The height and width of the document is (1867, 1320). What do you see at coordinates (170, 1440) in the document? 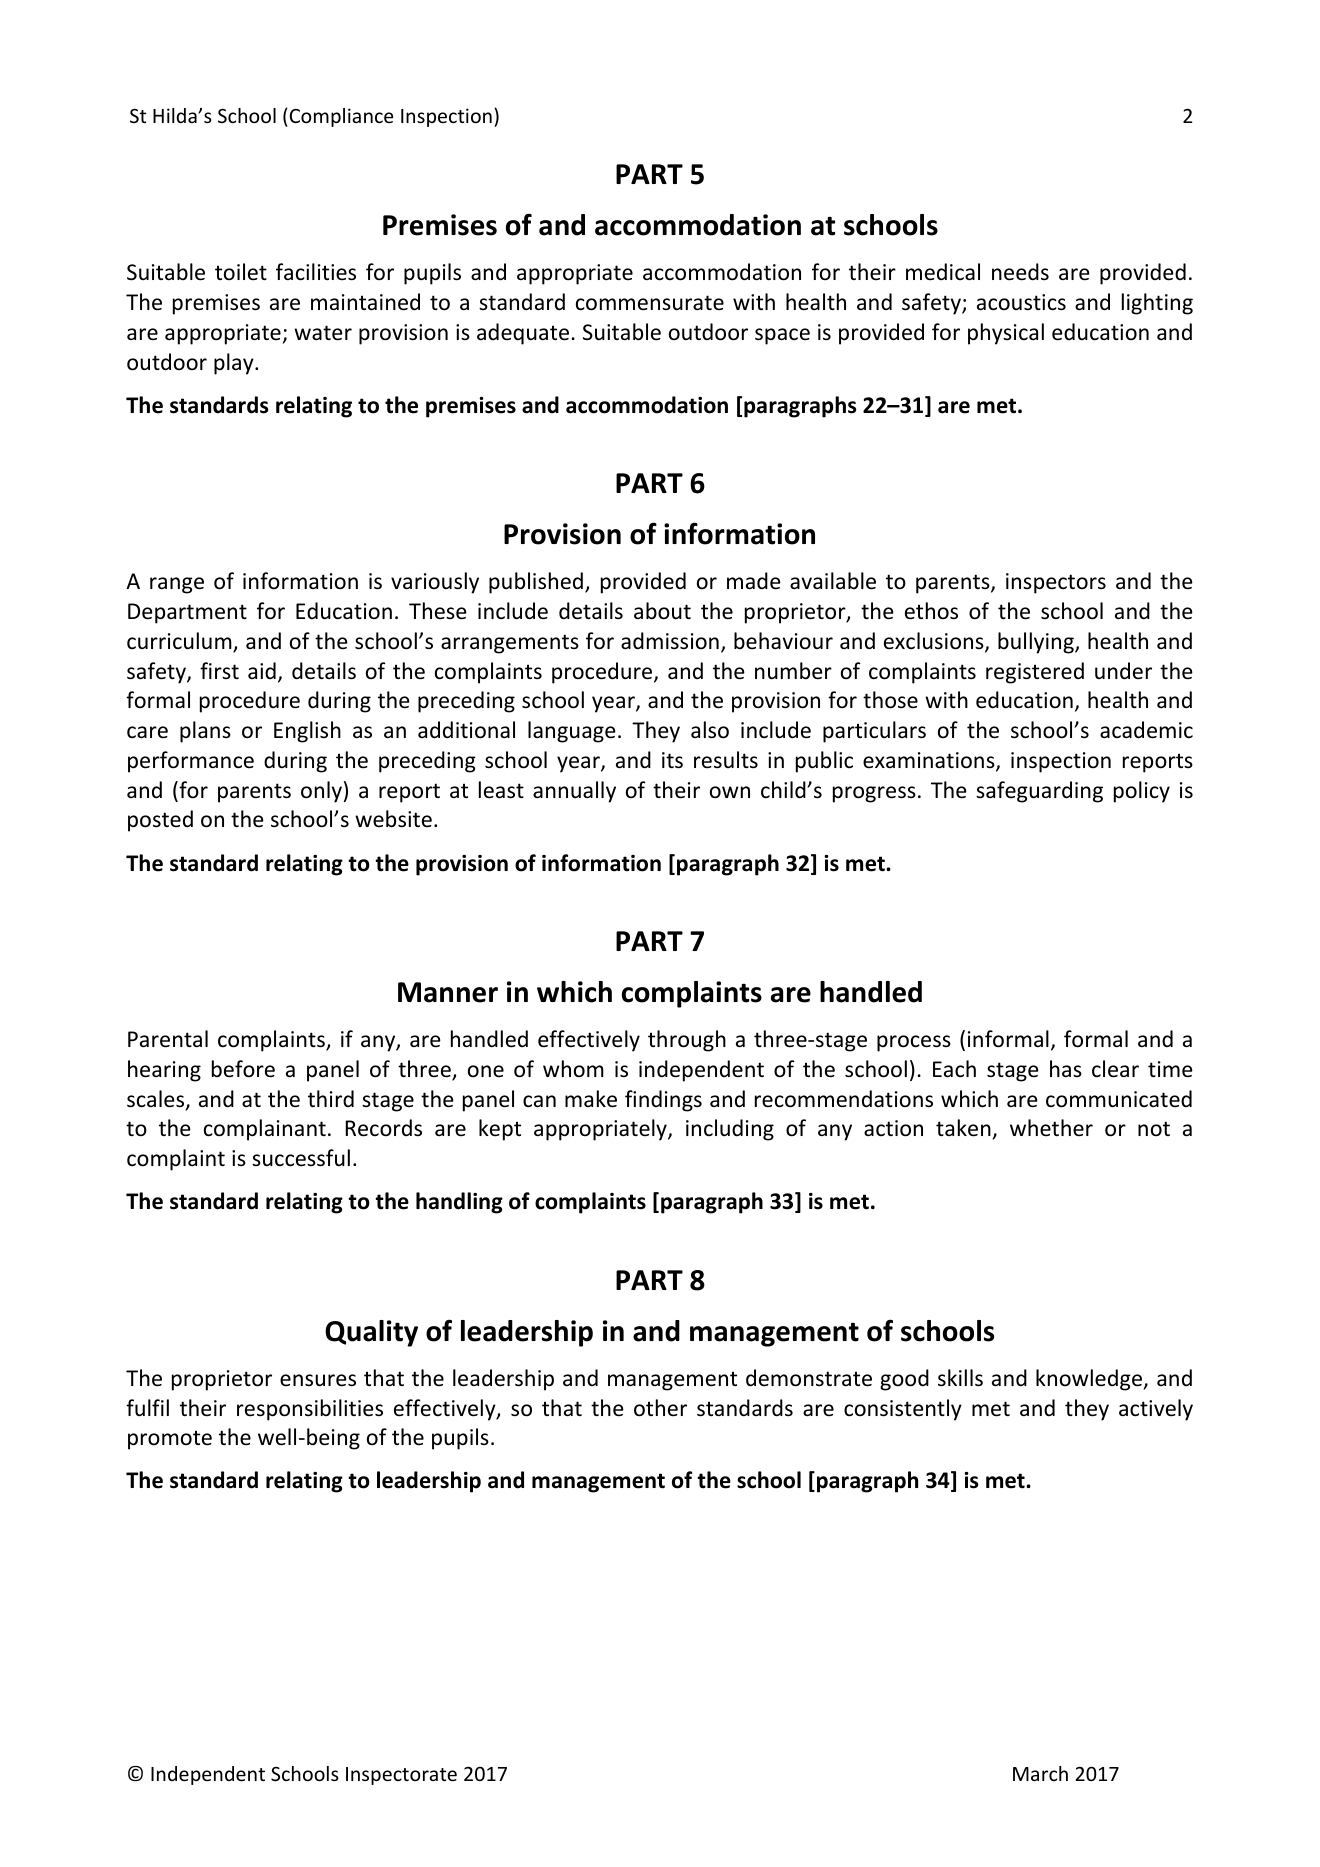
I see `promote` at bounding box center [170, 1440].
